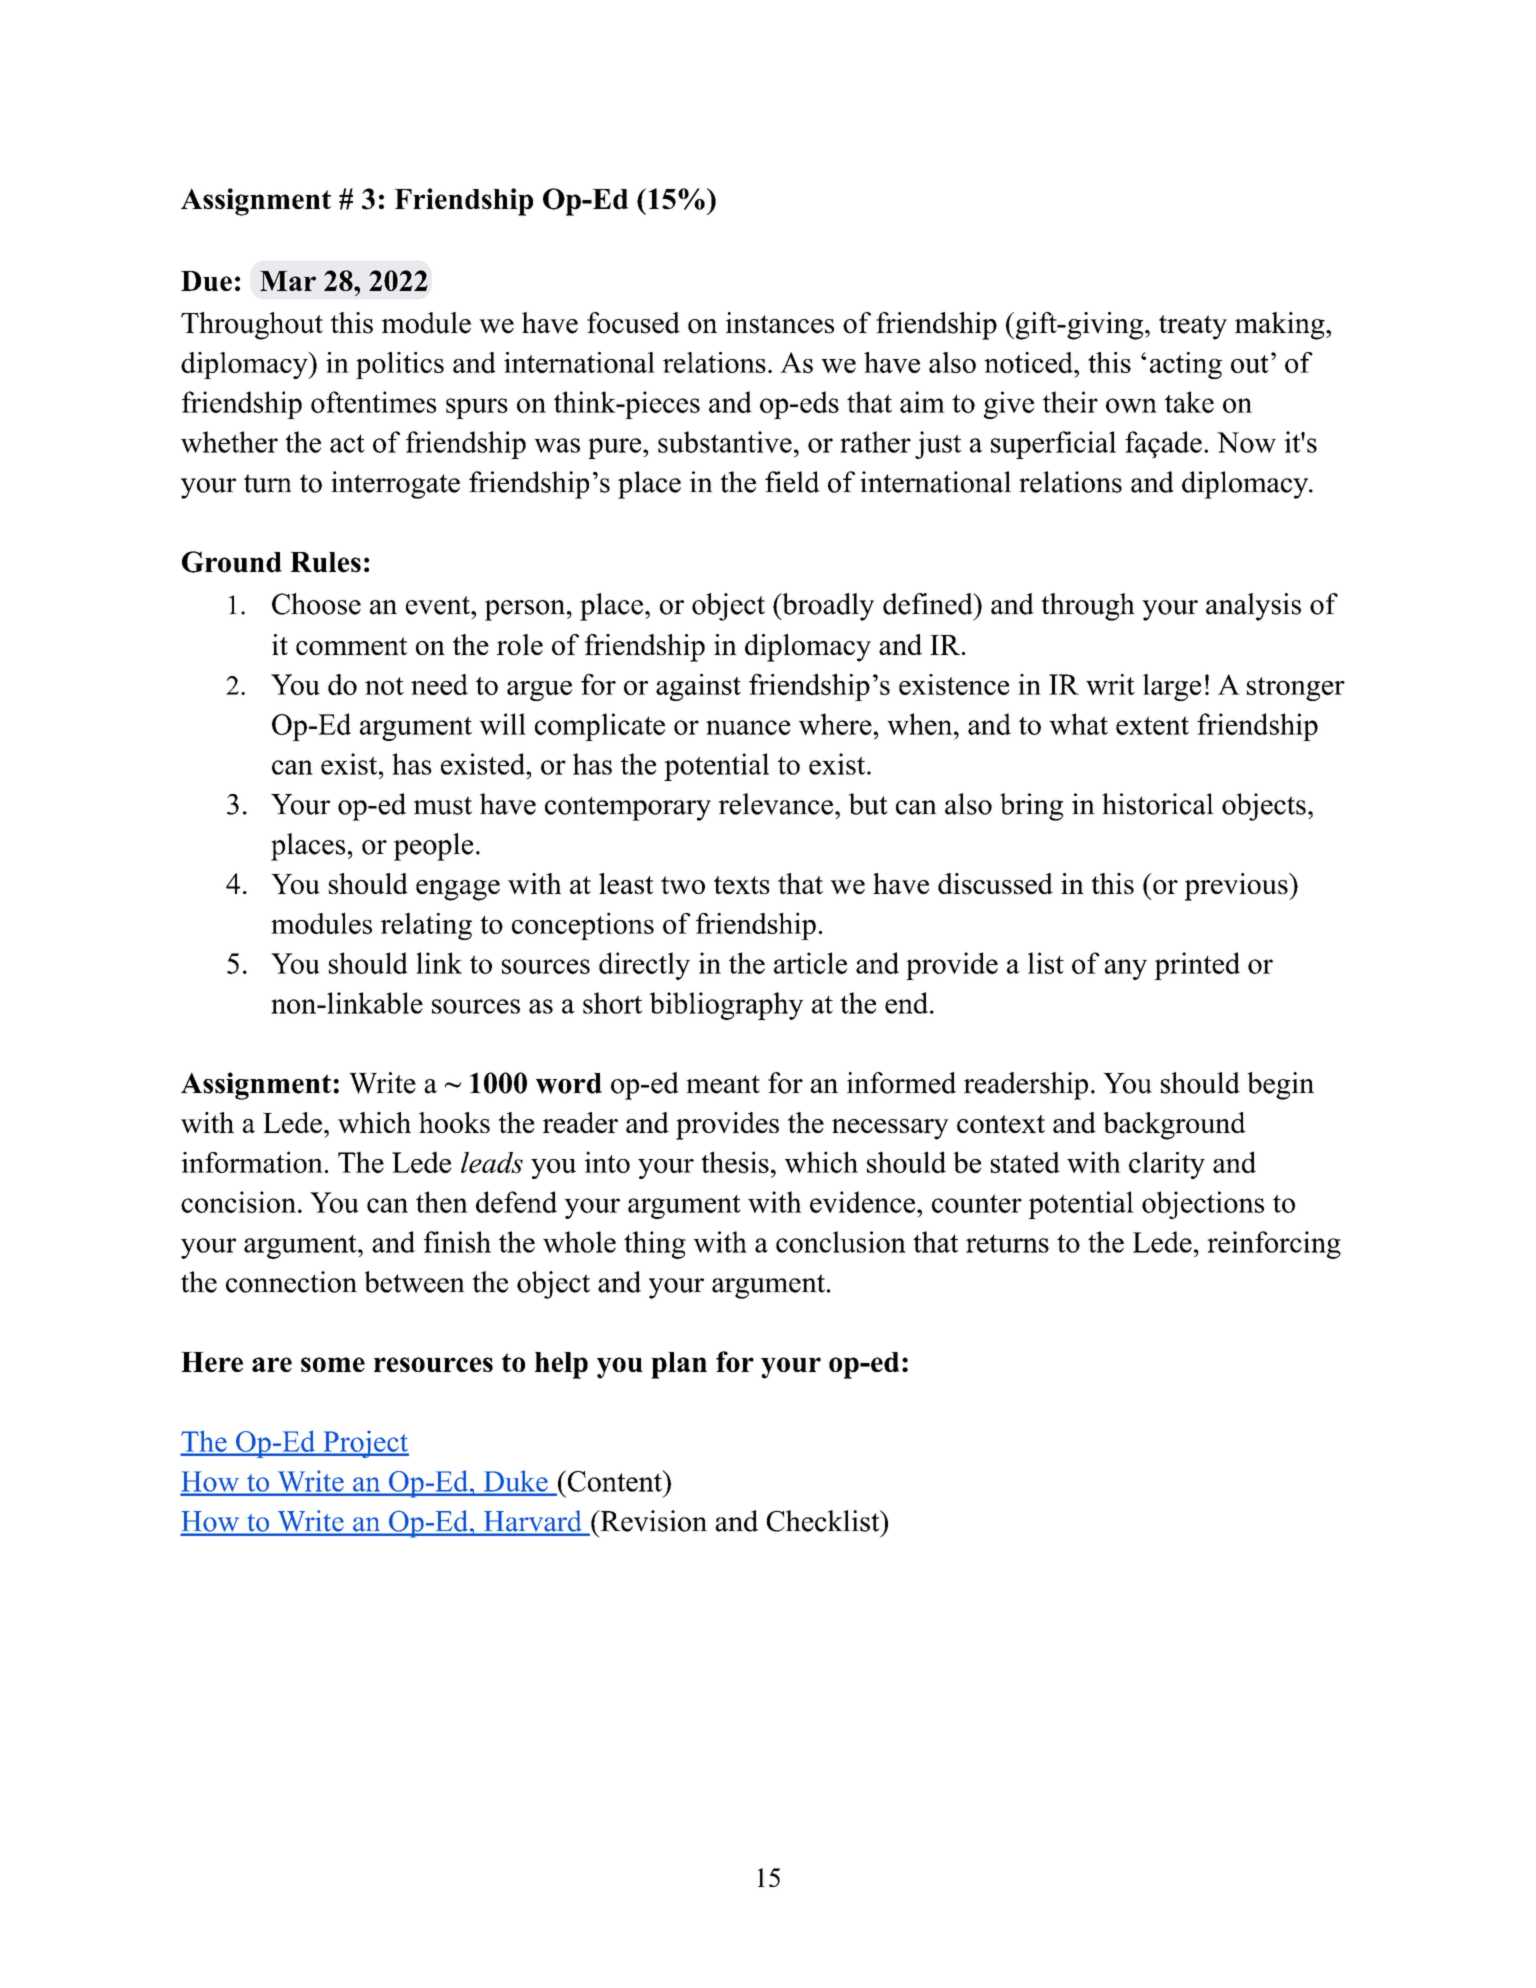 Image resolution: width=1536 pixels, height=1988 pixels. Describe the element at coordinates (288, 281) in the screenshot. I see `Mar` at that location.
